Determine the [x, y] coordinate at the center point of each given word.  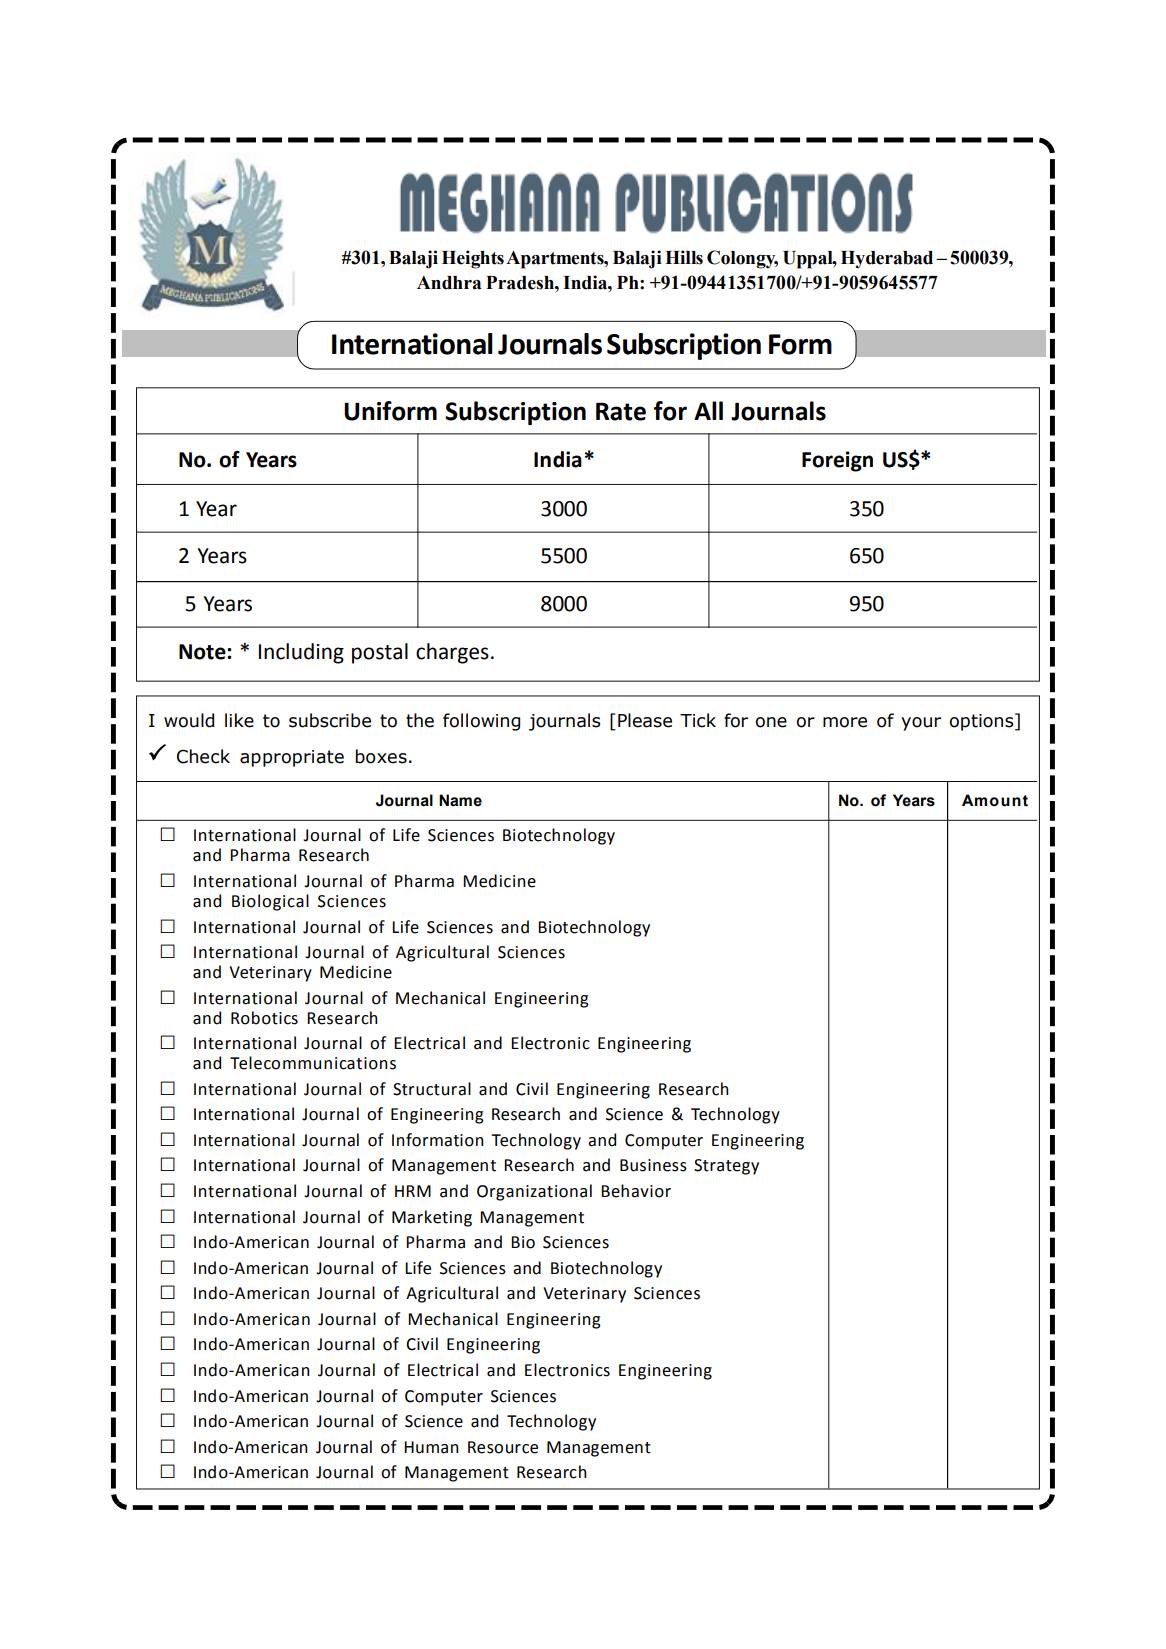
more [845, 722]
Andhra [449, 283]
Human [431, 1447]
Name [460, 800]
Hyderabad [887, 260]
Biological [270, 902]
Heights [473, 259]
